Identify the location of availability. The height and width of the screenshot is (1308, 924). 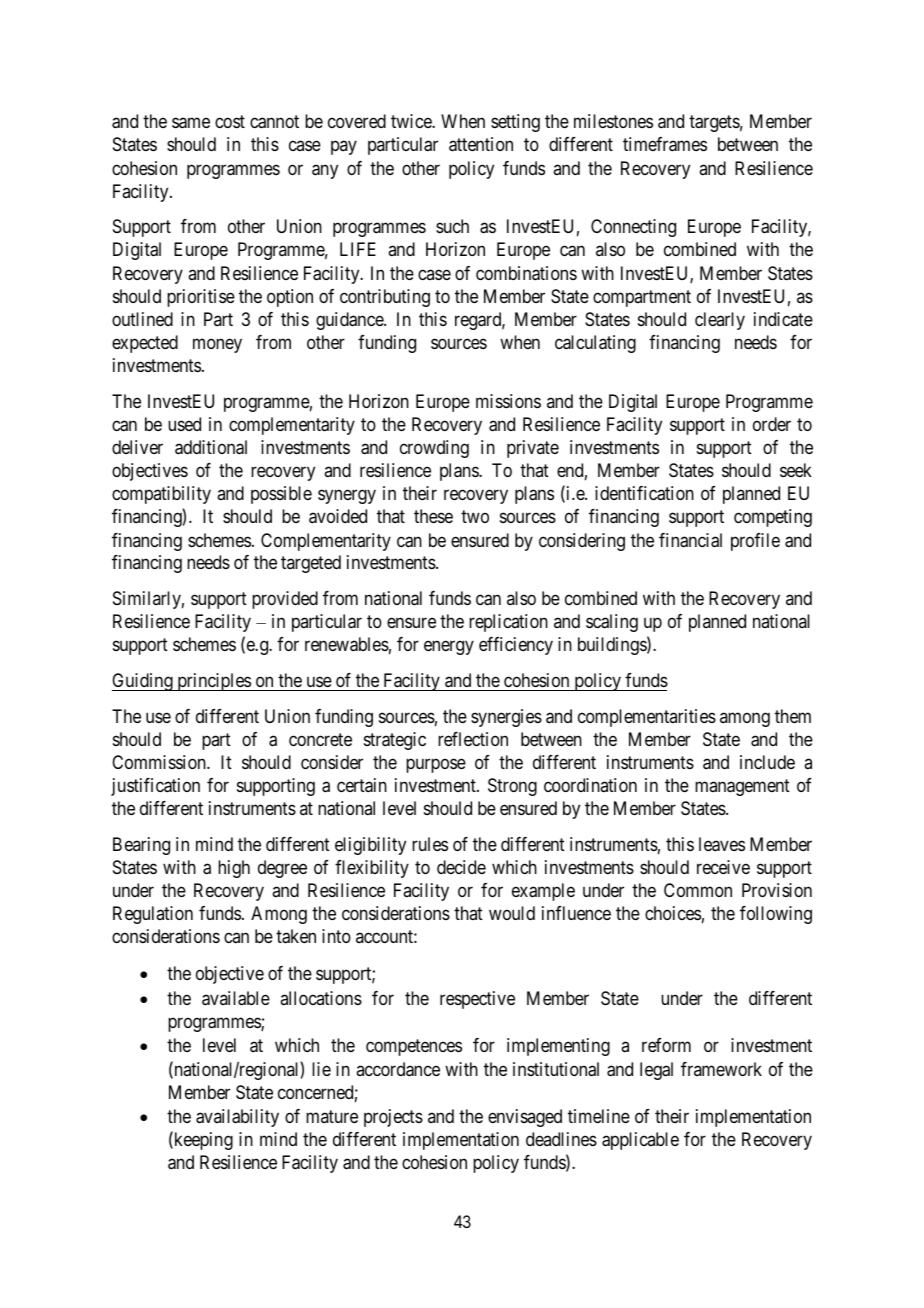
(237, 1118).
